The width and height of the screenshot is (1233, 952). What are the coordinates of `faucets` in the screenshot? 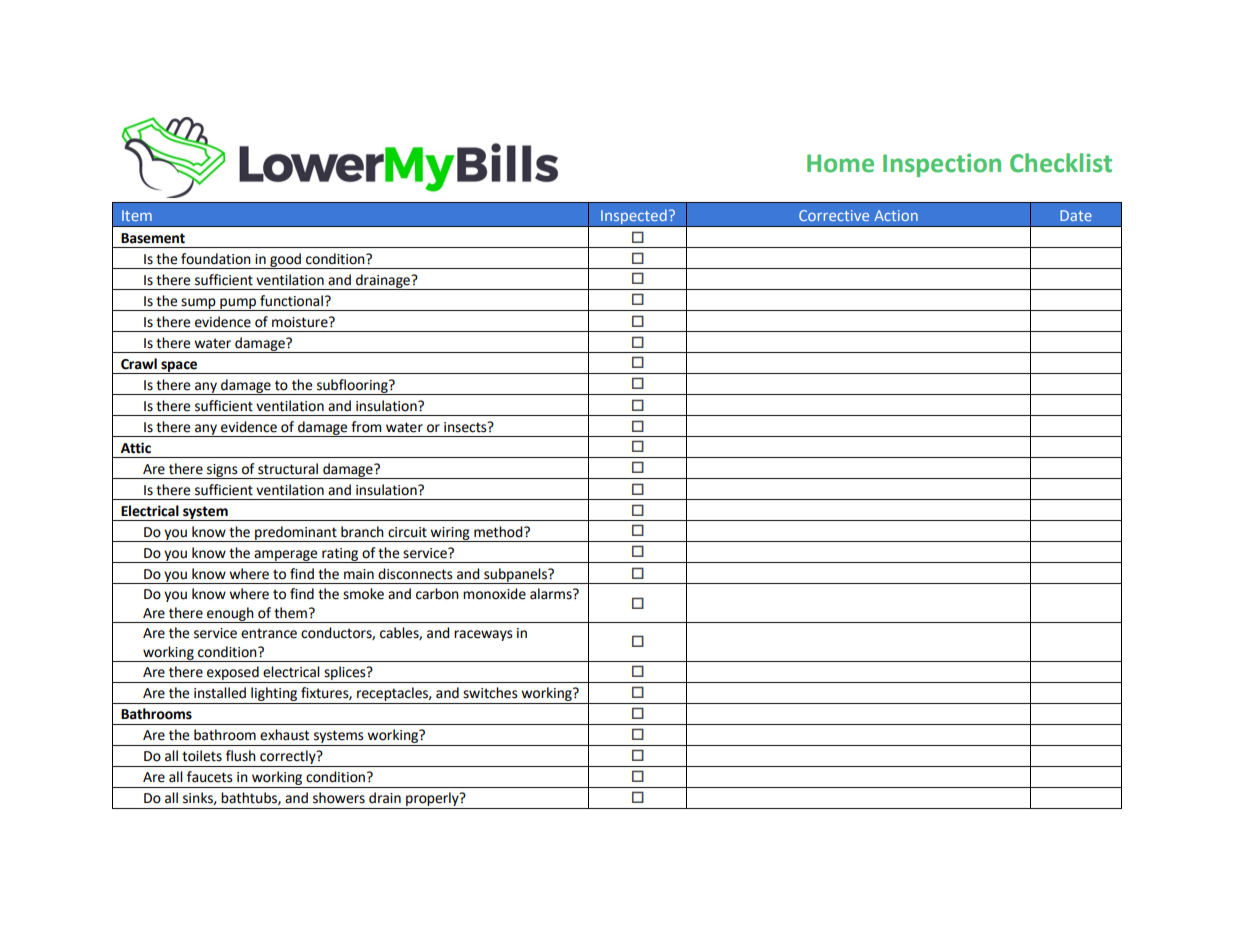 It's located at (210, 777).
